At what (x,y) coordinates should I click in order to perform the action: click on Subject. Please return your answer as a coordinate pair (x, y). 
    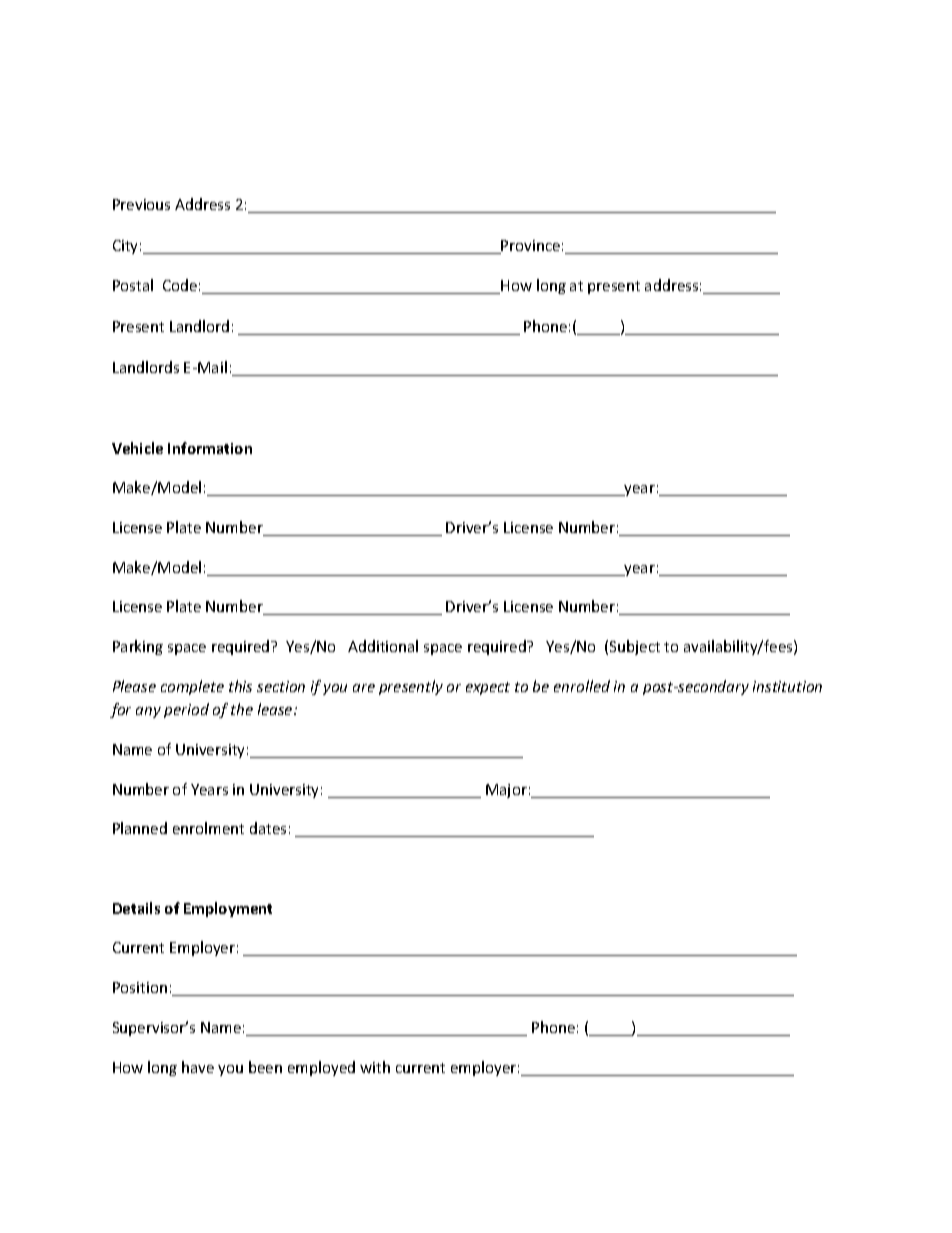
    Looking at the image, I should click on (635, 647).
